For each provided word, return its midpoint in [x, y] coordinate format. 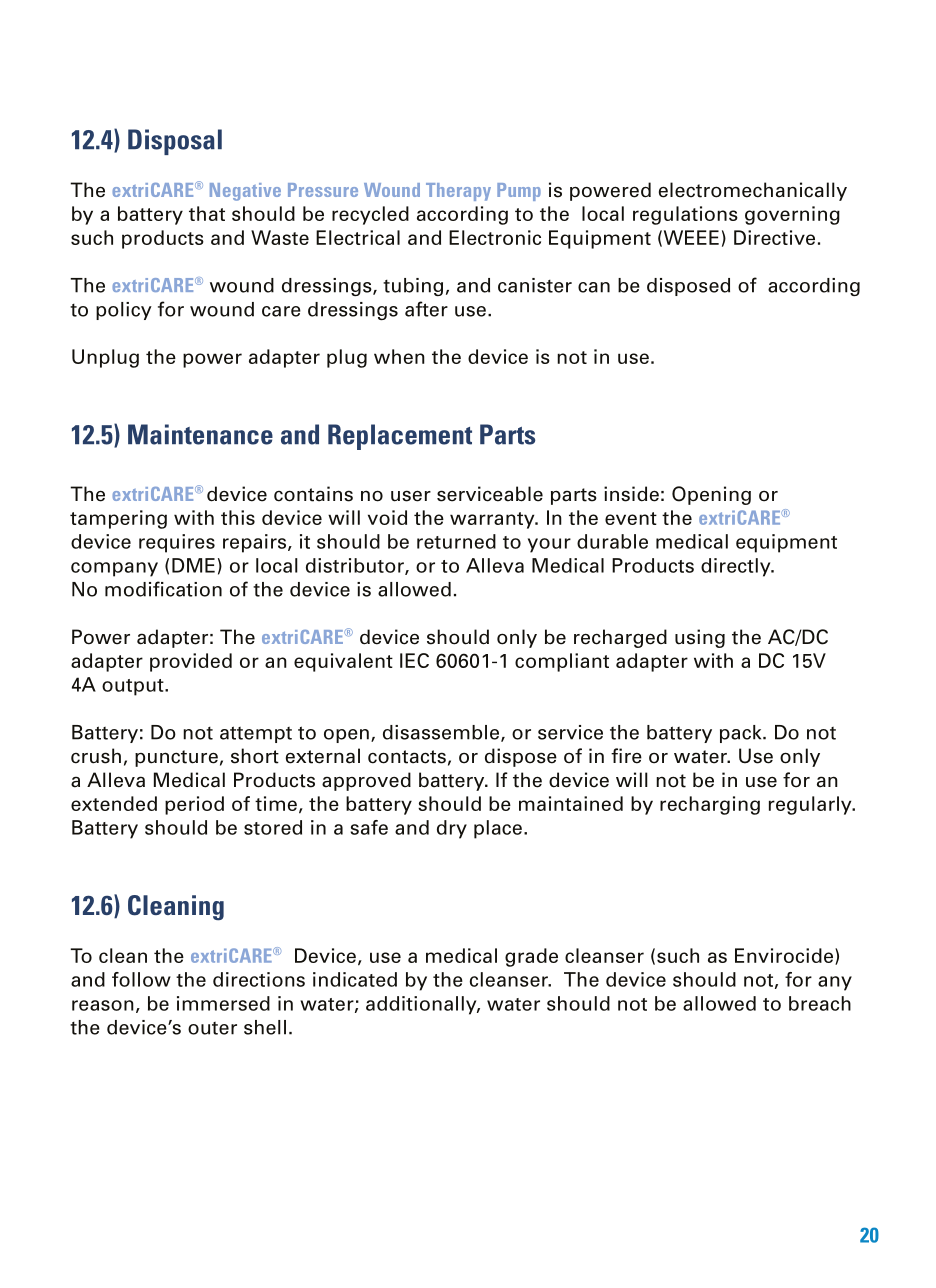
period [194, 805]
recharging [710, 805]
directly [737, 567]
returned [456, 541]
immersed [223, 1003]
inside [631, 494]
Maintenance [200, 434]
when [399, 356]
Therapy [458, 192]
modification [163, 589]
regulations [685, 215]
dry [452, 829]
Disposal [175, 142]
